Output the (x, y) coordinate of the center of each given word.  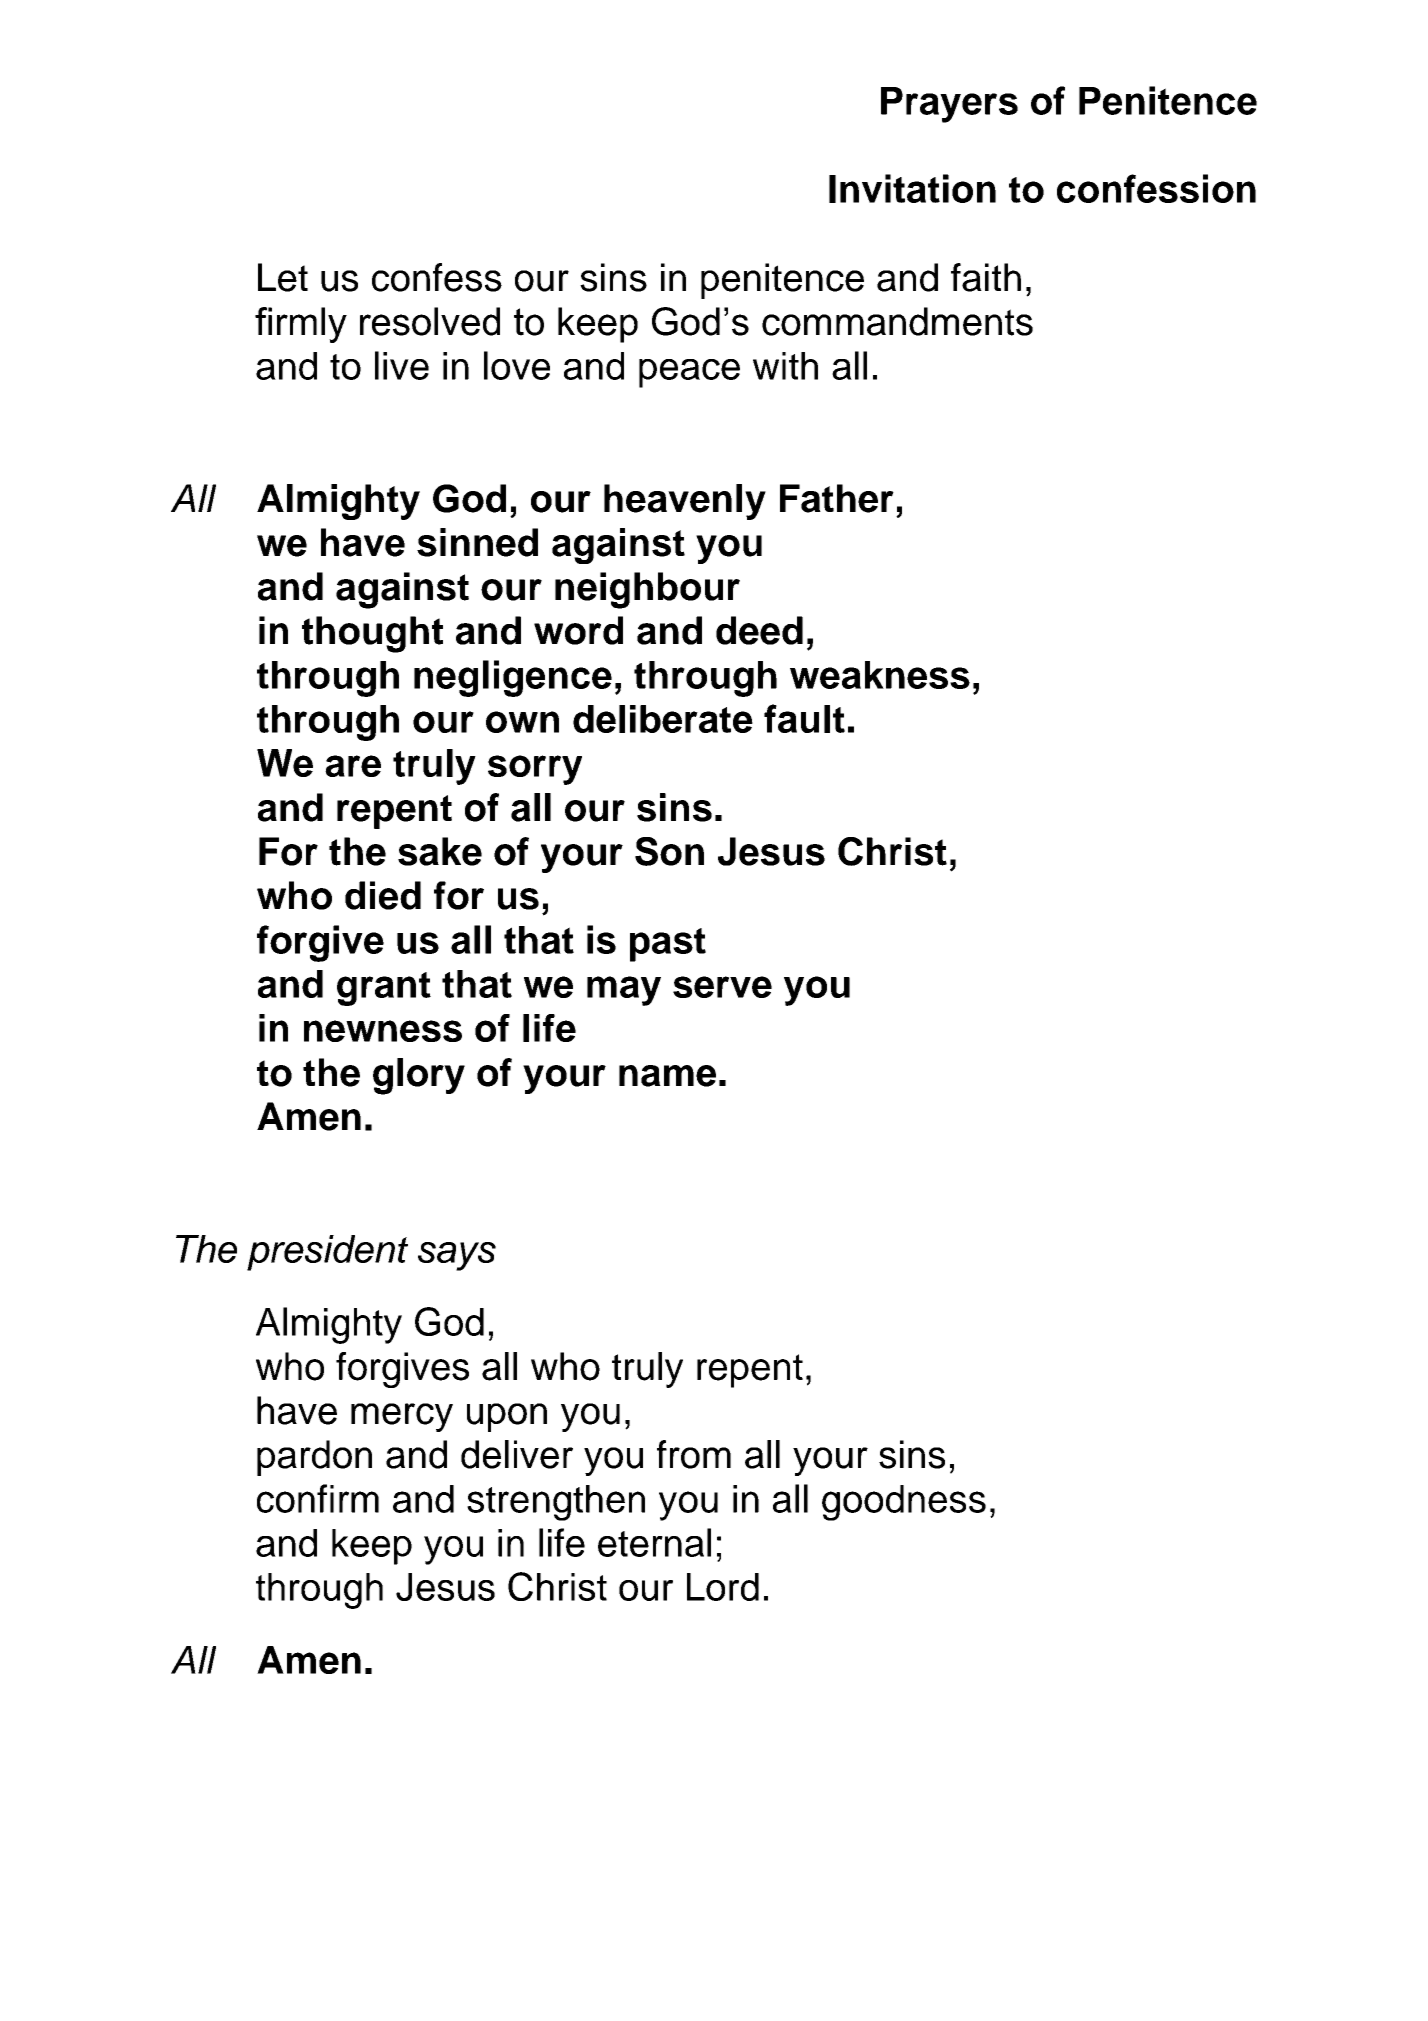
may (624, 991)
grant (384, 989)
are (353, 766)
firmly (301, 325)
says (457, 1256)
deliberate (663, 719)
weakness (880, 675)
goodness (904, 1503)
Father (837, 498)
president (327, 1253)
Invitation (912, 188)
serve (722, 987)
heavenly (685, 502)
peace (689, 373)
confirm (318, 1498)
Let (283, 277)
